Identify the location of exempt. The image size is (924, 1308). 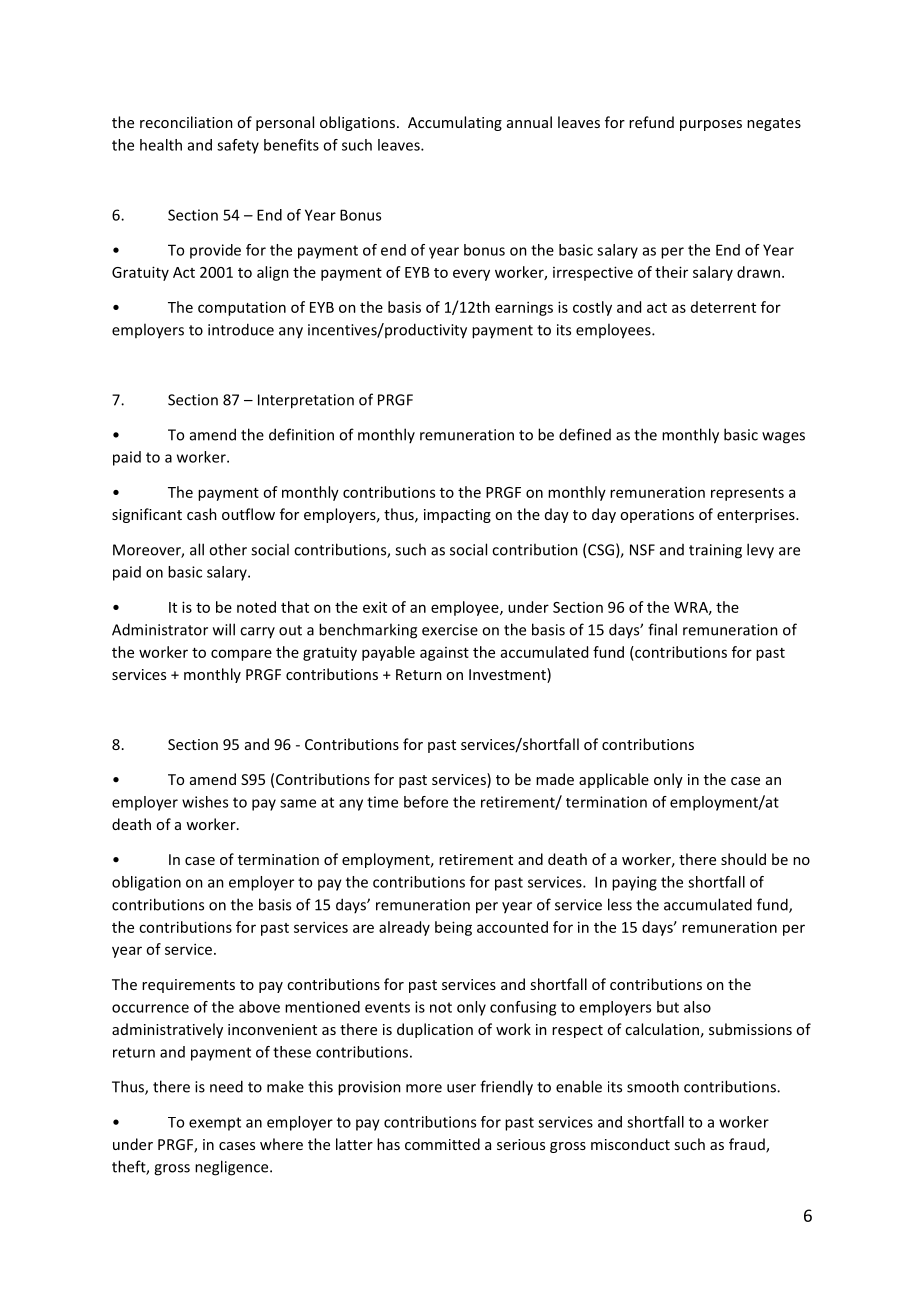
(215, 1124).
